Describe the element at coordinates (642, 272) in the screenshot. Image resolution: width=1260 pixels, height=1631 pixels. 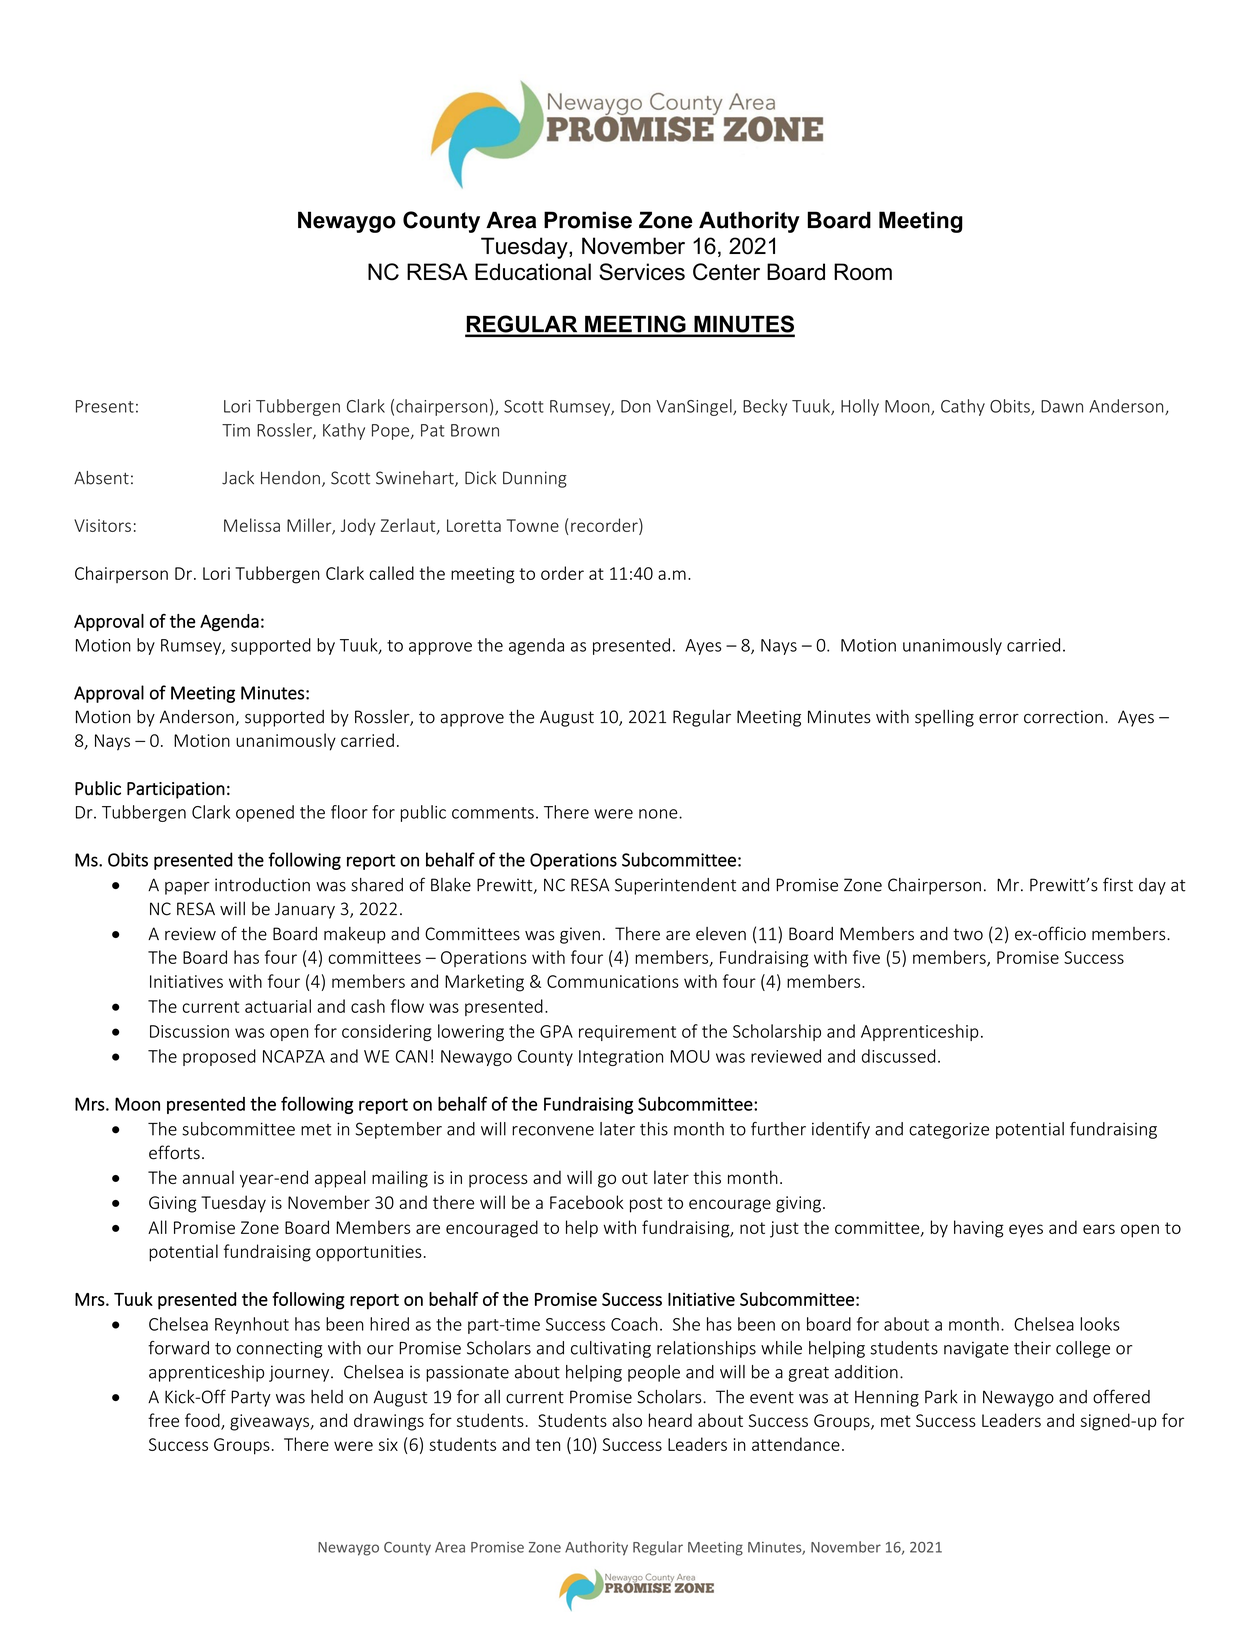
I see `Services` at that location.
